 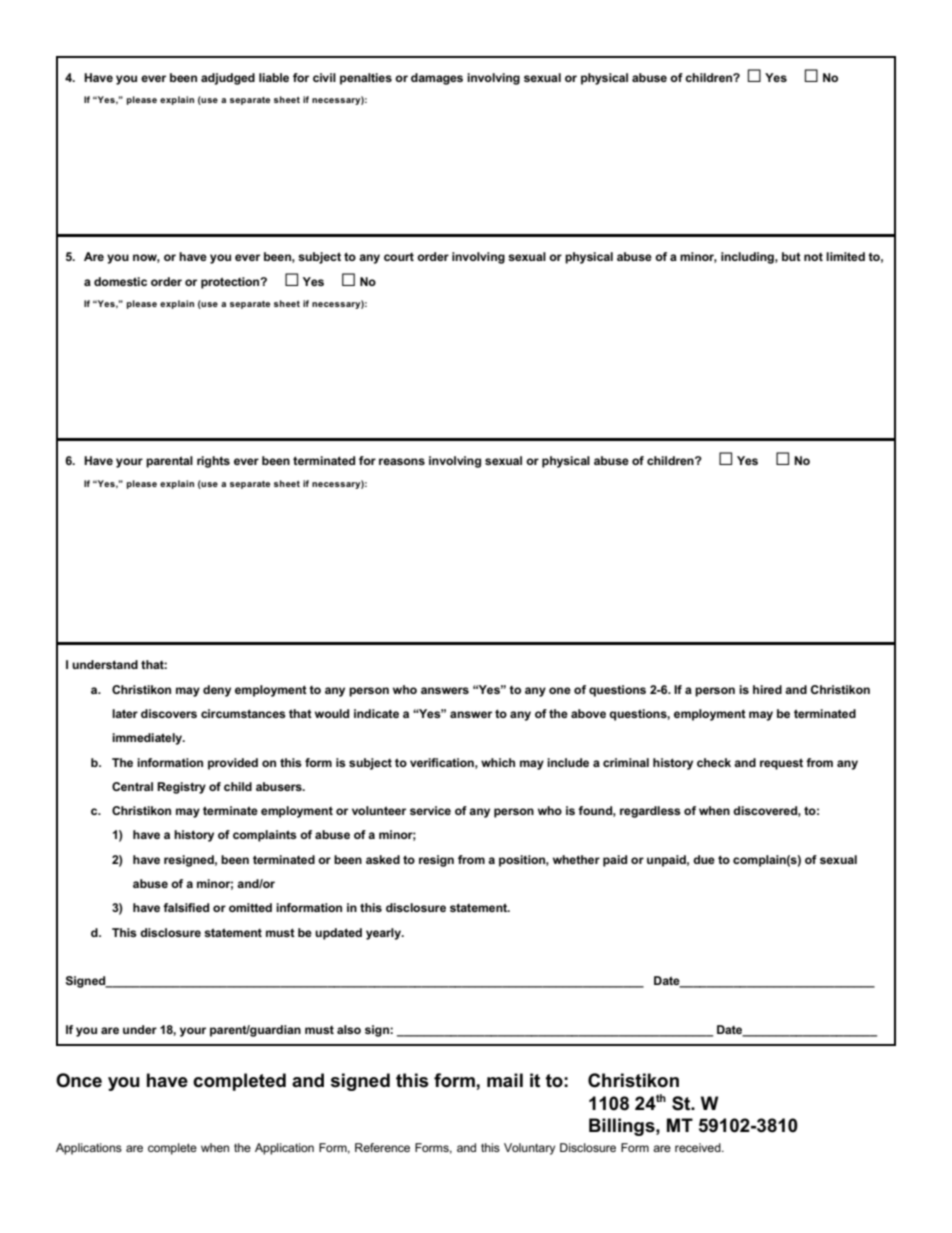 What do you see at coordinates (437, 79) in the screenshot?
I see `damages` at bounding box center [437, 79].
